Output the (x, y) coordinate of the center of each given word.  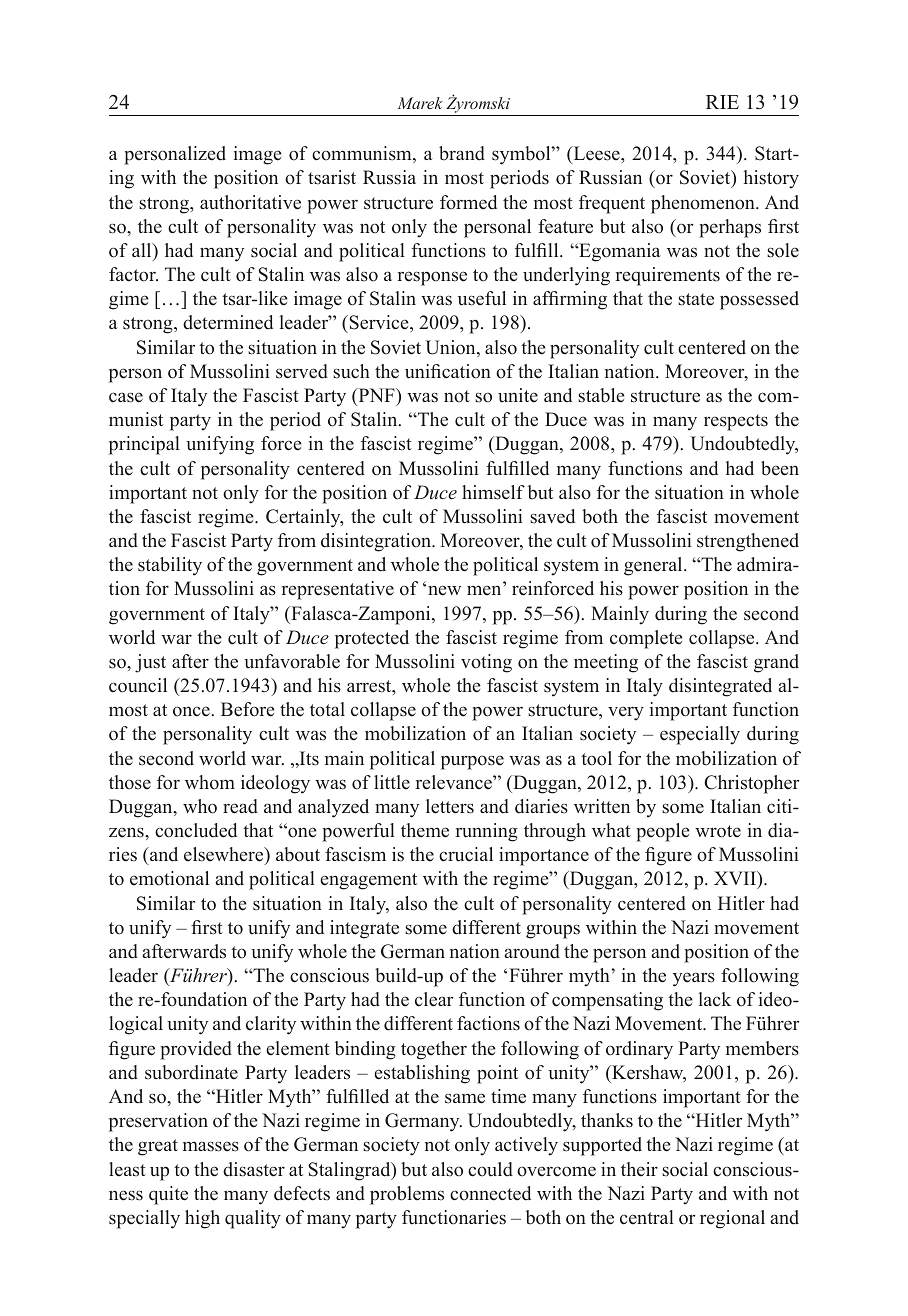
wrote (718, 831)
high (202, 1219)
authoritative (250, 202)
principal (144, 445)
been (780, 468)
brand (462, 153)
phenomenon (704, 204)
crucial (466, 854)
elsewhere (225, 856)
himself (493, 492)
